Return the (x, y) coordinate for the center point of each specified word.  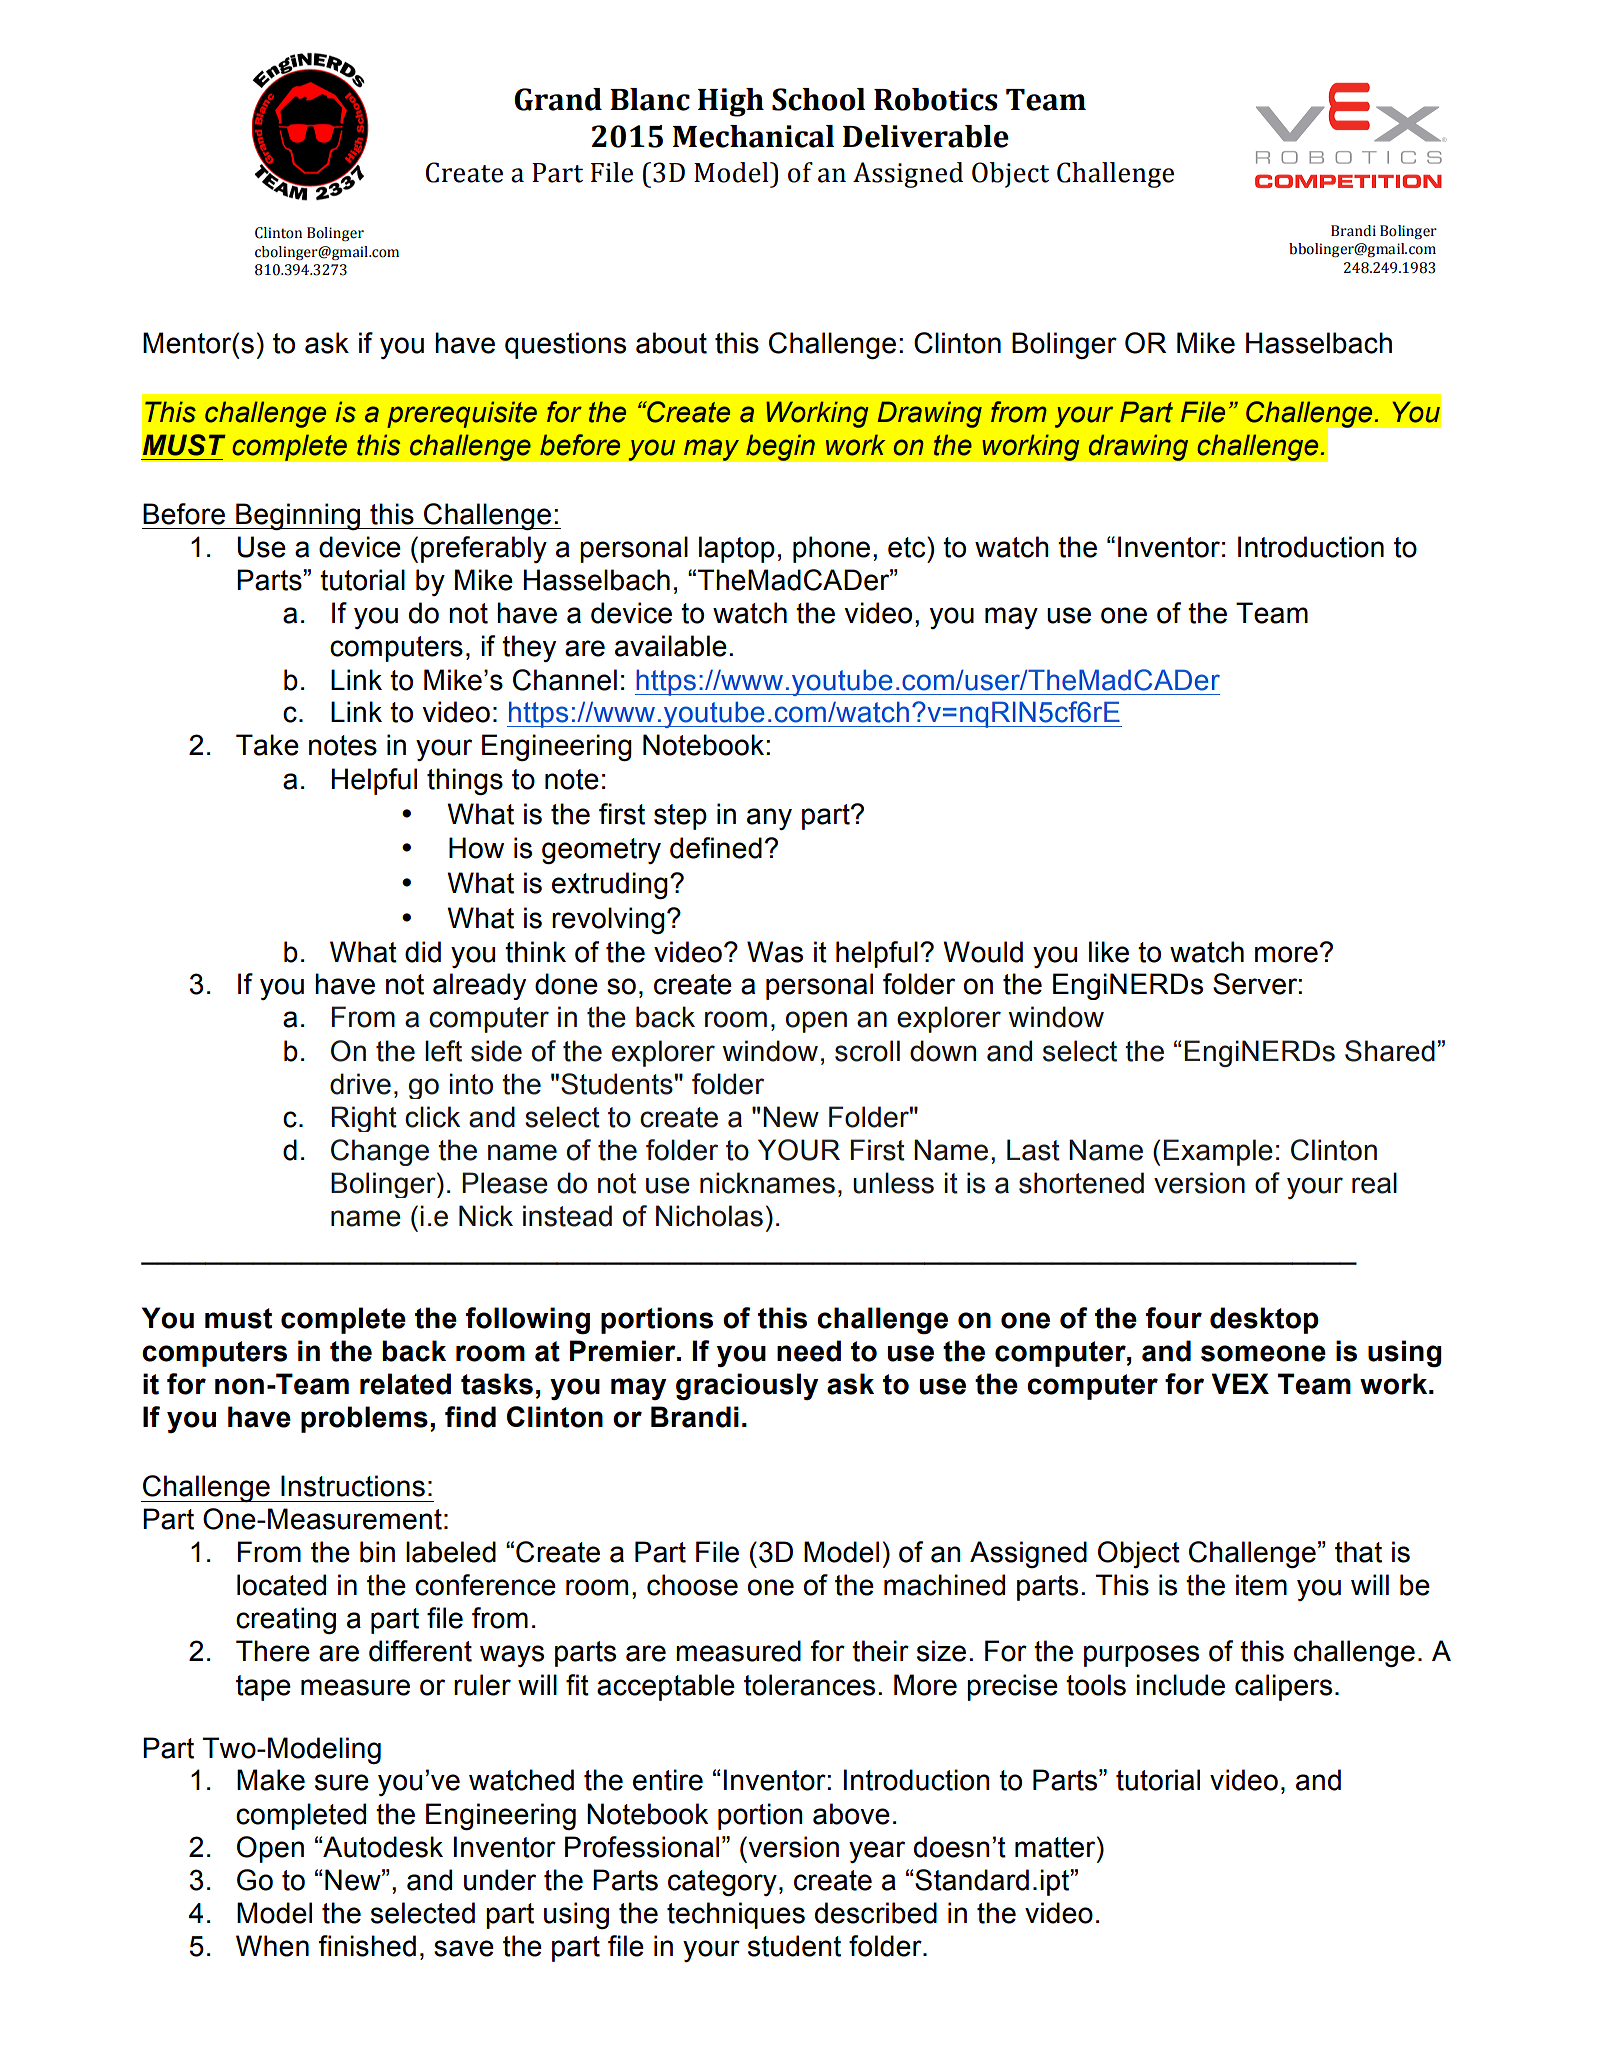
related (405, 1384)
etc (908, 547)
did (423, 952)
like (1109, 952)
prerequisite (462, 414)
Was (775, 952)
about (671, 343)
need (809, 1351)
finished (367, 1946)
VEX (1240, 1383)
